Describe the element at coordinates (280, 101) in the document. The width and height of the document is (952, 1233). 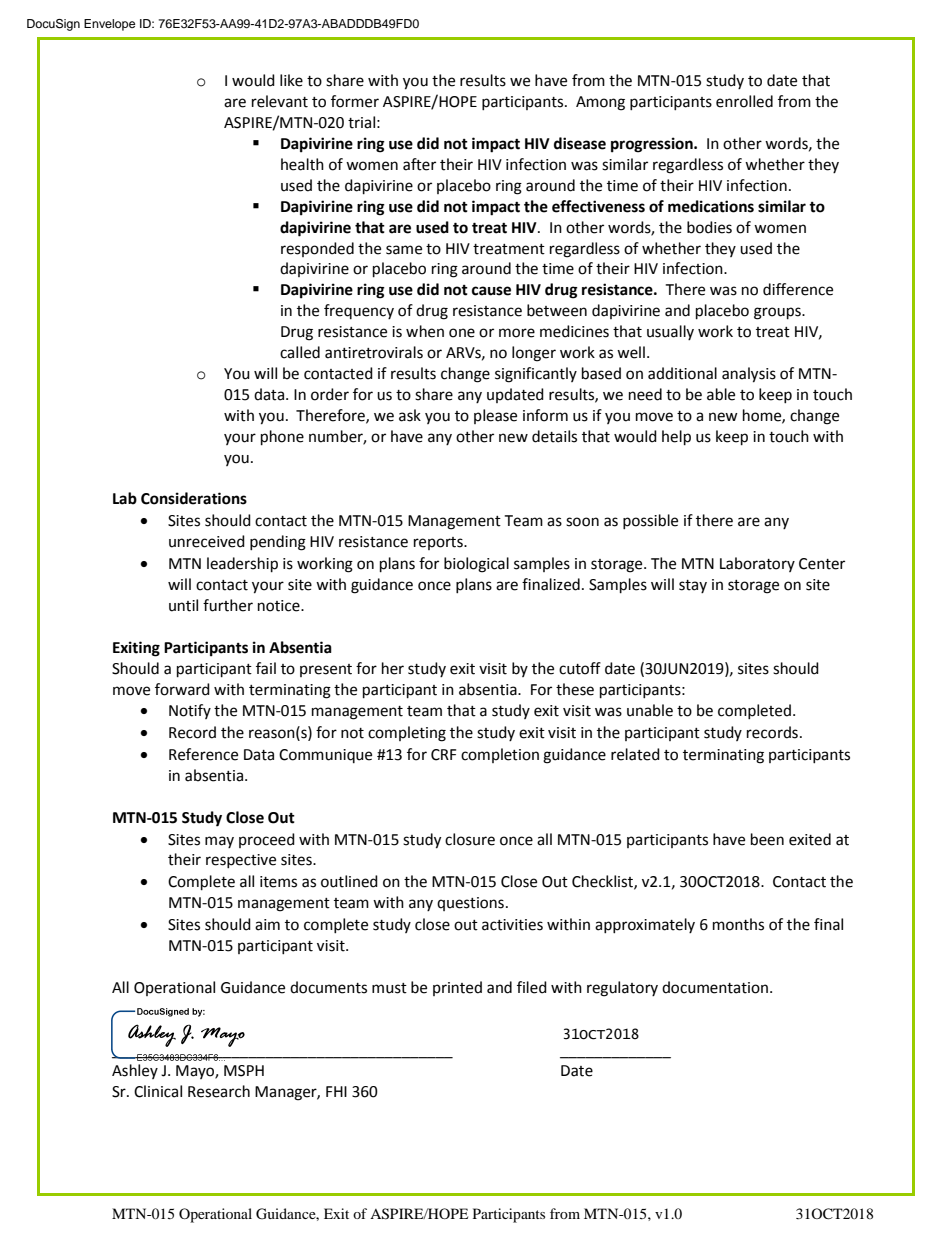
I see `relevant` at that location.
